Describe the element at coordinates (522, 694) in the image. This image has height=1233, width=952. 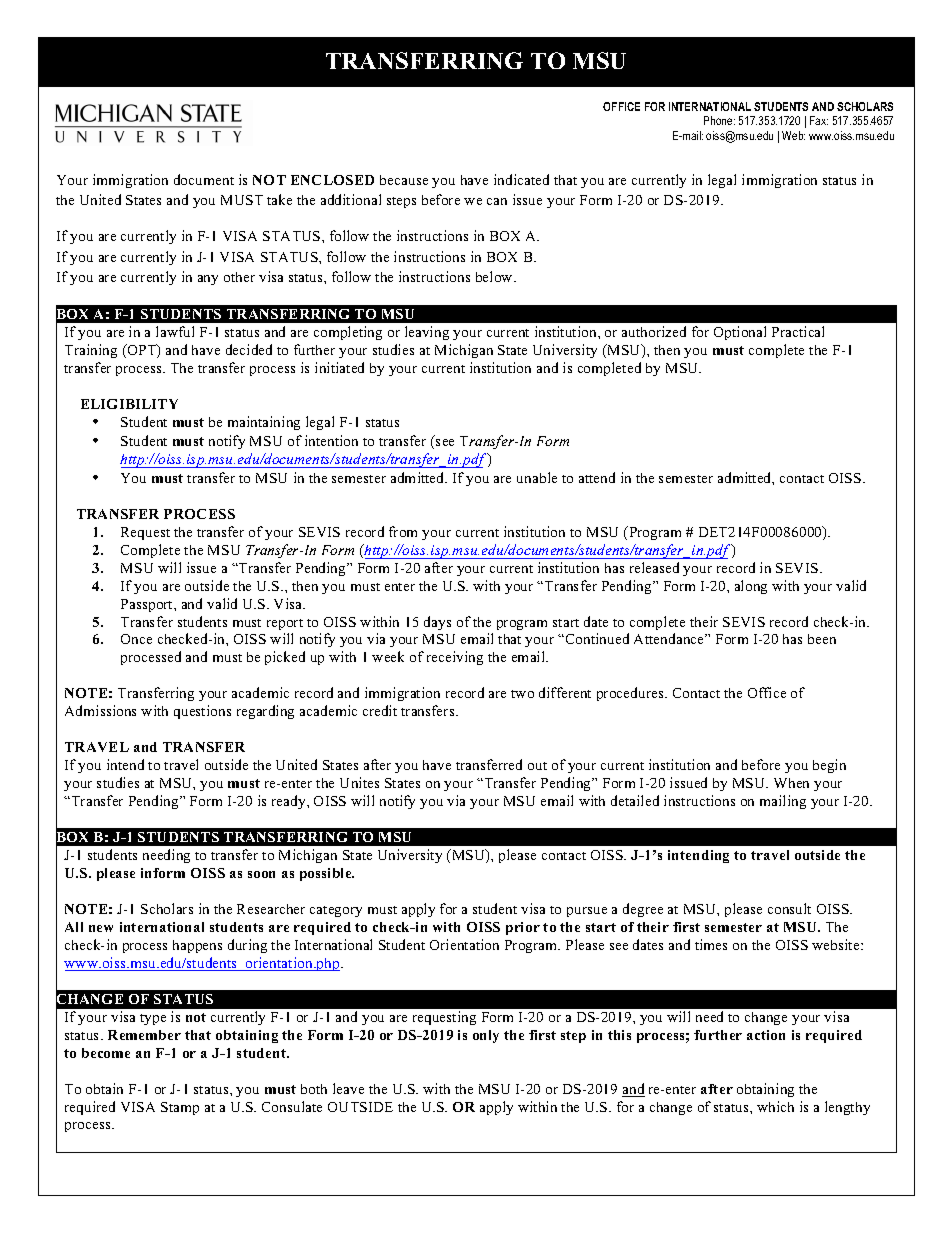
I see `two` at that location.
